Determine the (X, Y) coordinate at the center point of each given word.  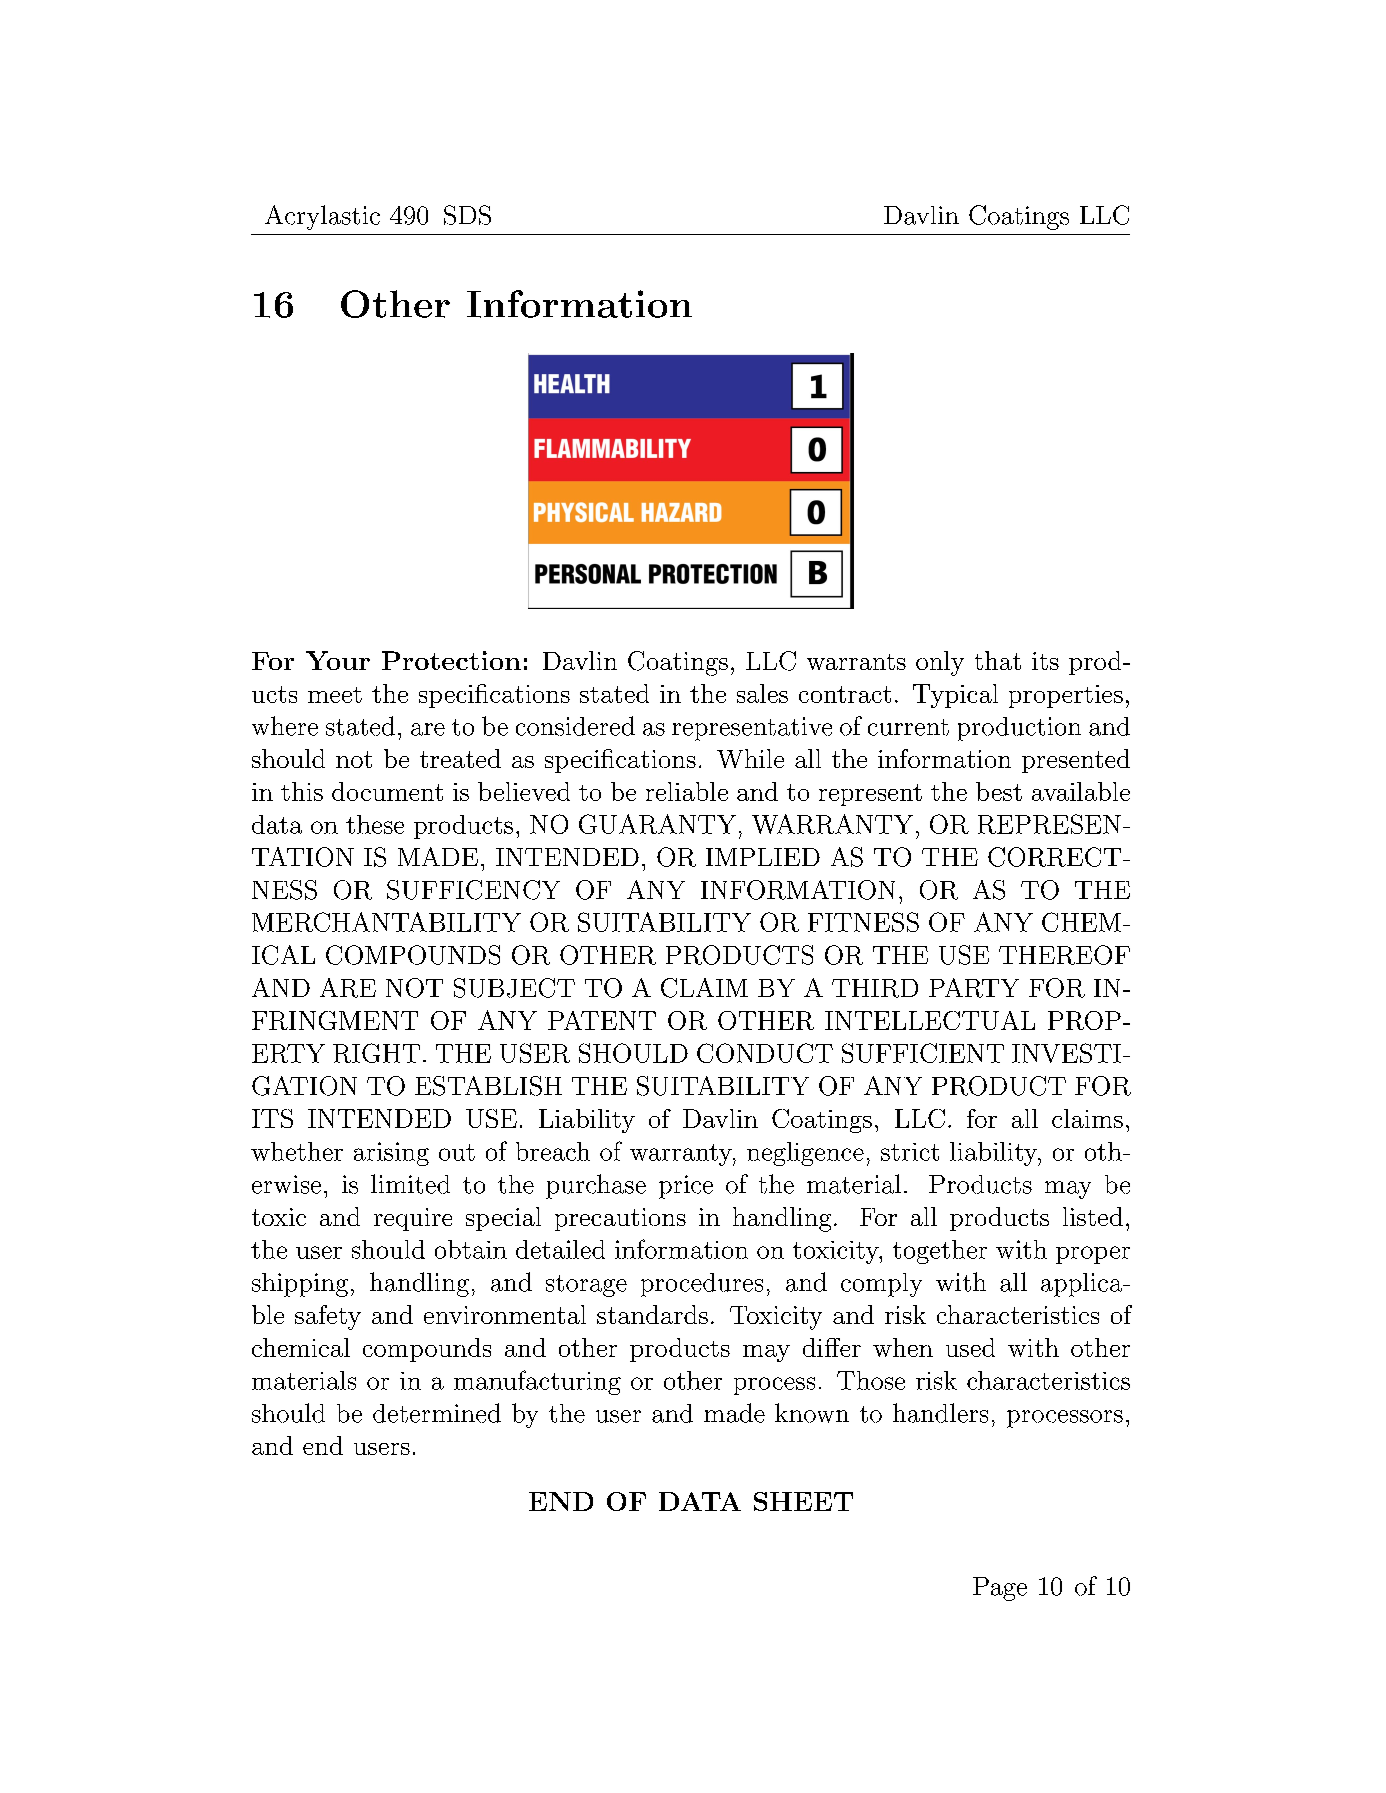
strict (910, 1152)
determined (437, 1413)
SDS (467, 215)
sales (762, 693)
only (940, 663)
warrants (856, 662)
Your (338, 660)
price (686, 1187)
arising (391, 1154)
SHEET (803, 1501)
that (998, 660)
